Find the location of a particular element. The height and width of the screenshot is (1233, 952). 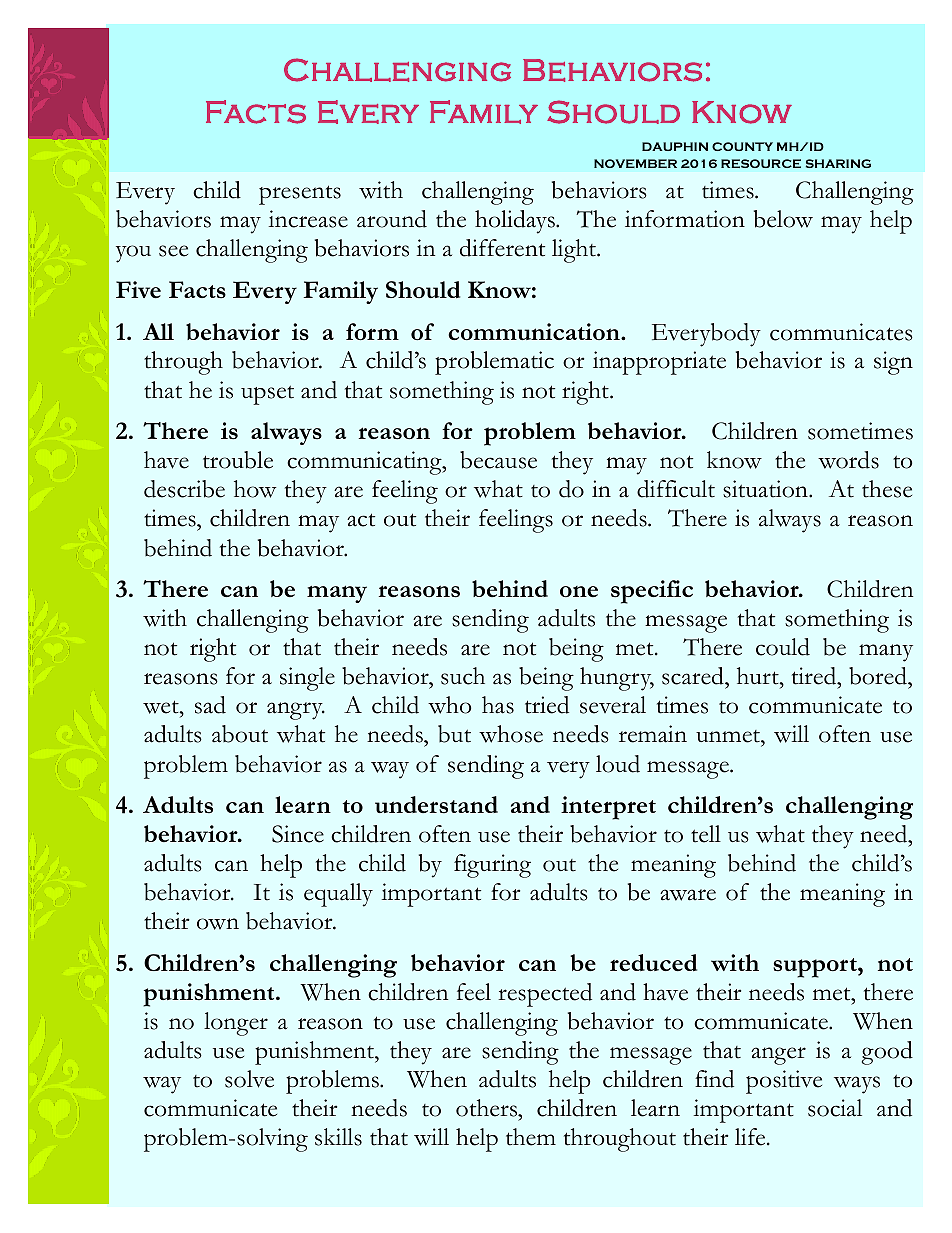

solve is located at coordinates (249, 1079).
